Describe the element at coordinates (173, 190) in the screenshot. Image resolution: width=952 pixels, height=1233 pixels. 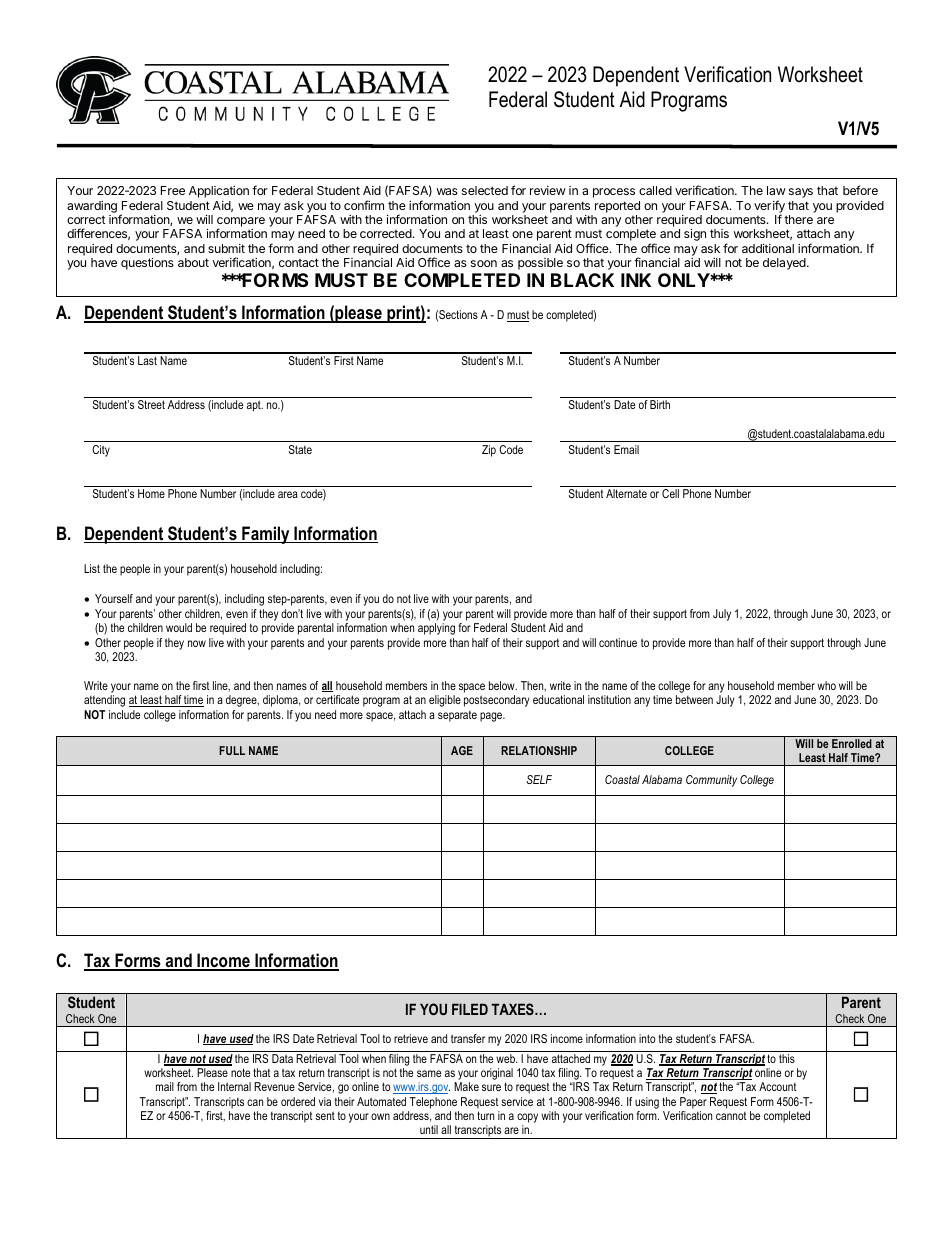
I see `Free` at that location.
